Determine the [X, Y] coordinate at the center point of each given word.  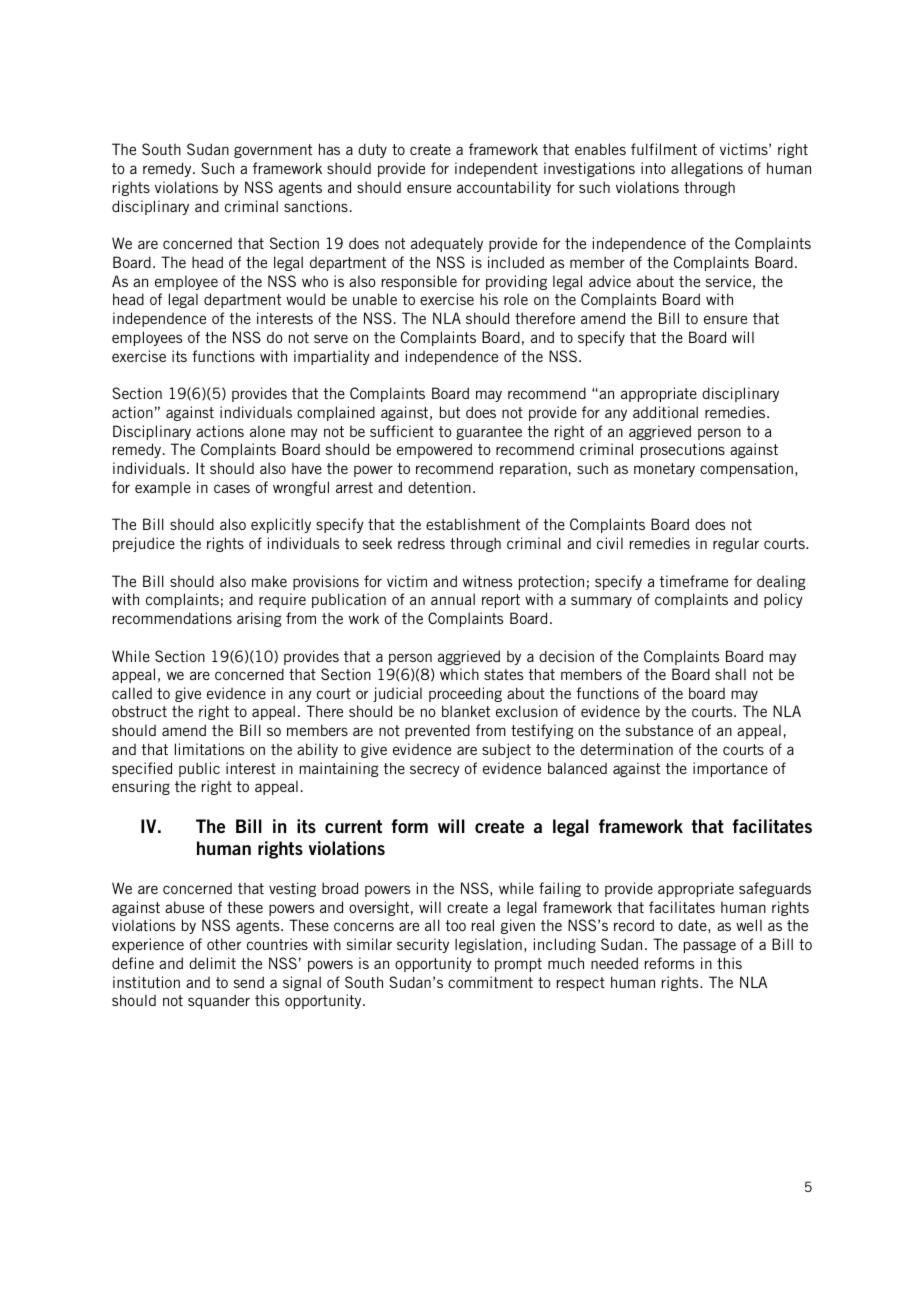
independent [496, 169]
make [269, 581]
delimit [212, 963]
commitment [490, 982]
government [273, 151]
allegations [707, 169]
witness [487, 581]
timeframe [694, 581]
